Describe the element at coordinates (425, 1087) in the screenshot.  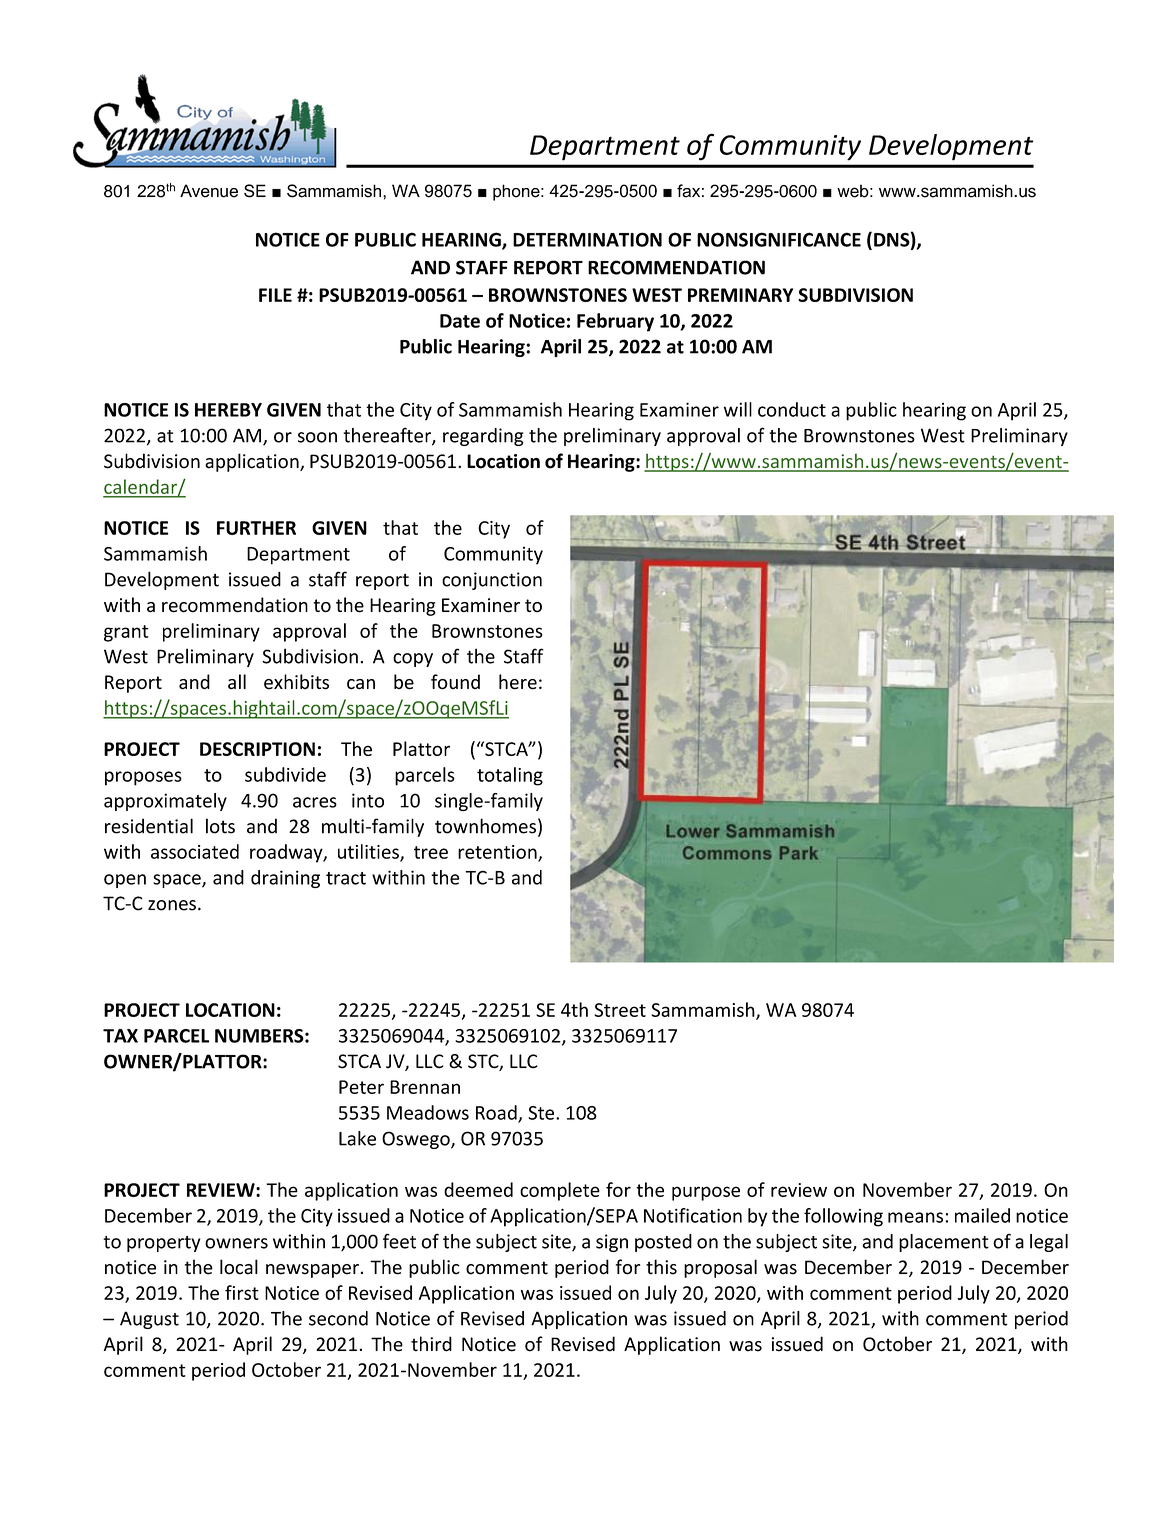
I see `Brennan` at that location.
